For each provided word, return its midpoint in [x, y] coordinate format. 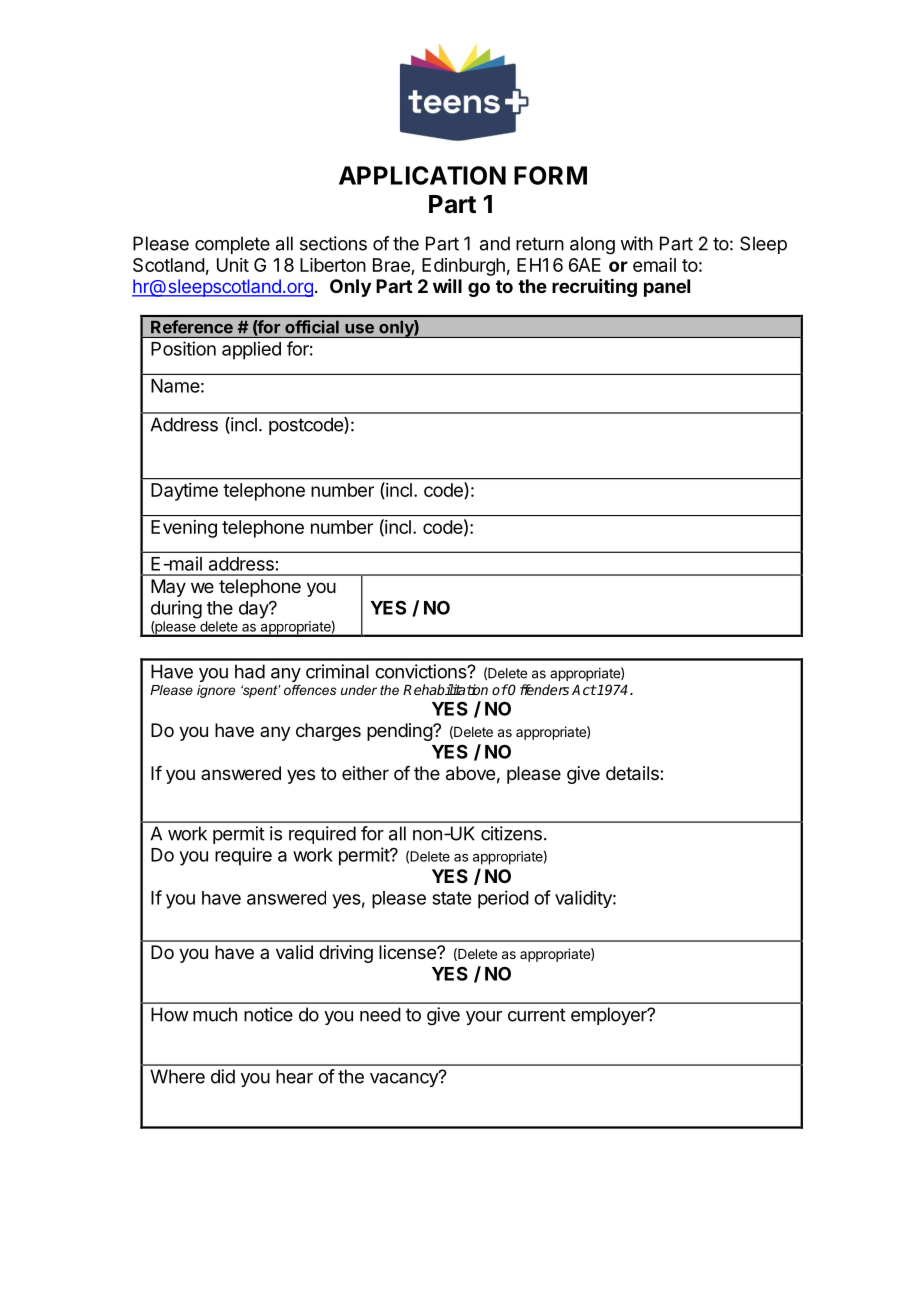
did [223, 1076]
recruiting [594, 287]
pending [400, 732]
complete [232, 245]
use [359, 329]
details [633, 773]
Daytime [184, 492]
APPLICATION [422, 175]
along [592, 245]
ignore [216, 691]
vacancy [405, 1079]
